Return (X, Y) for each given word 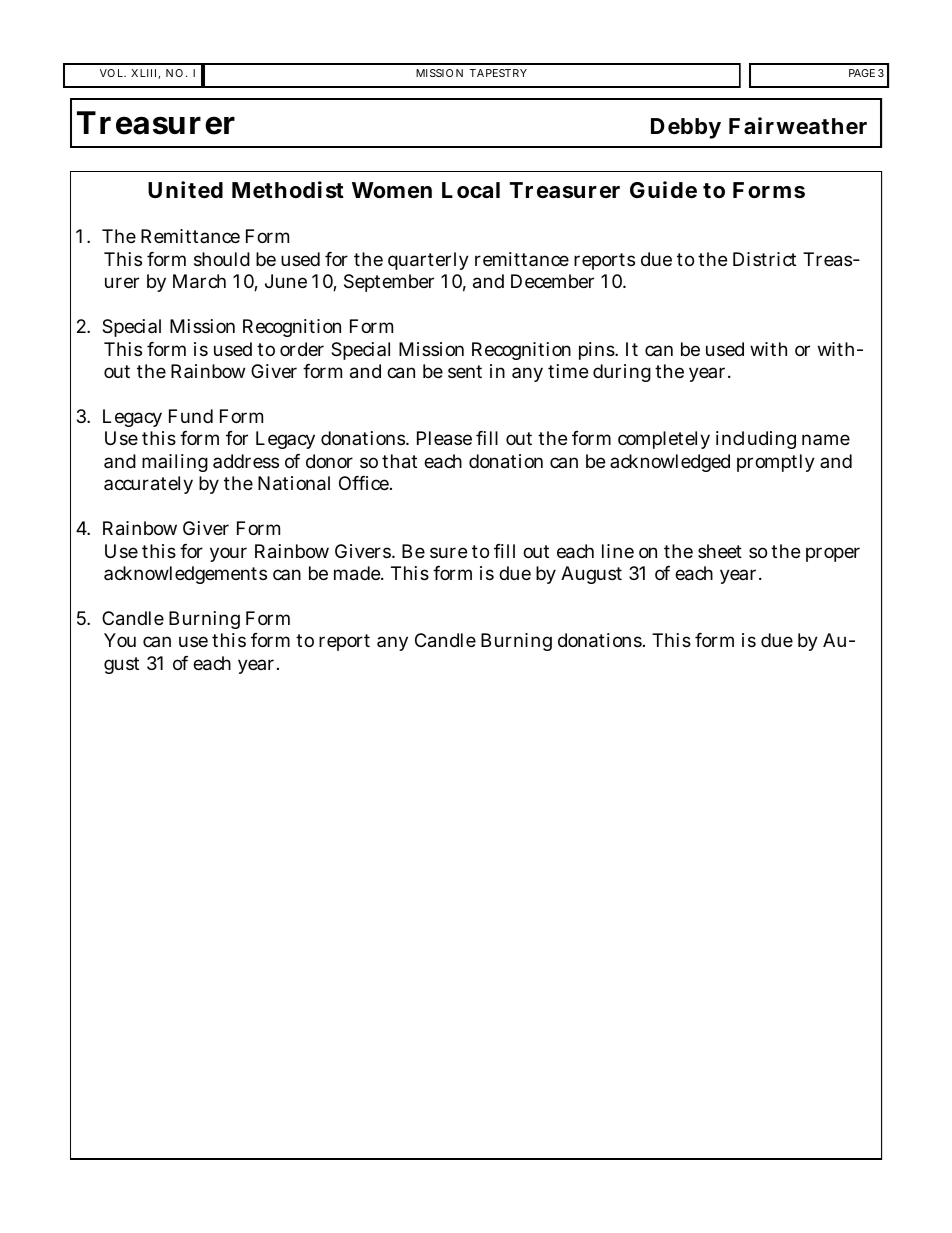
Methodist (288, 190)
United (185, 190)
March (199, 281)
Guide (663, 190)
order (302, 349)
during (622, 373)
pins (598, 351)
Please (444, 438)
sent (465, 371)
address (246, 461)
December (552, 281)
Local (471, 190)
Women (392, 190)
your (228, 554)
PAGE (862, 73)
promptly (776, 463)
